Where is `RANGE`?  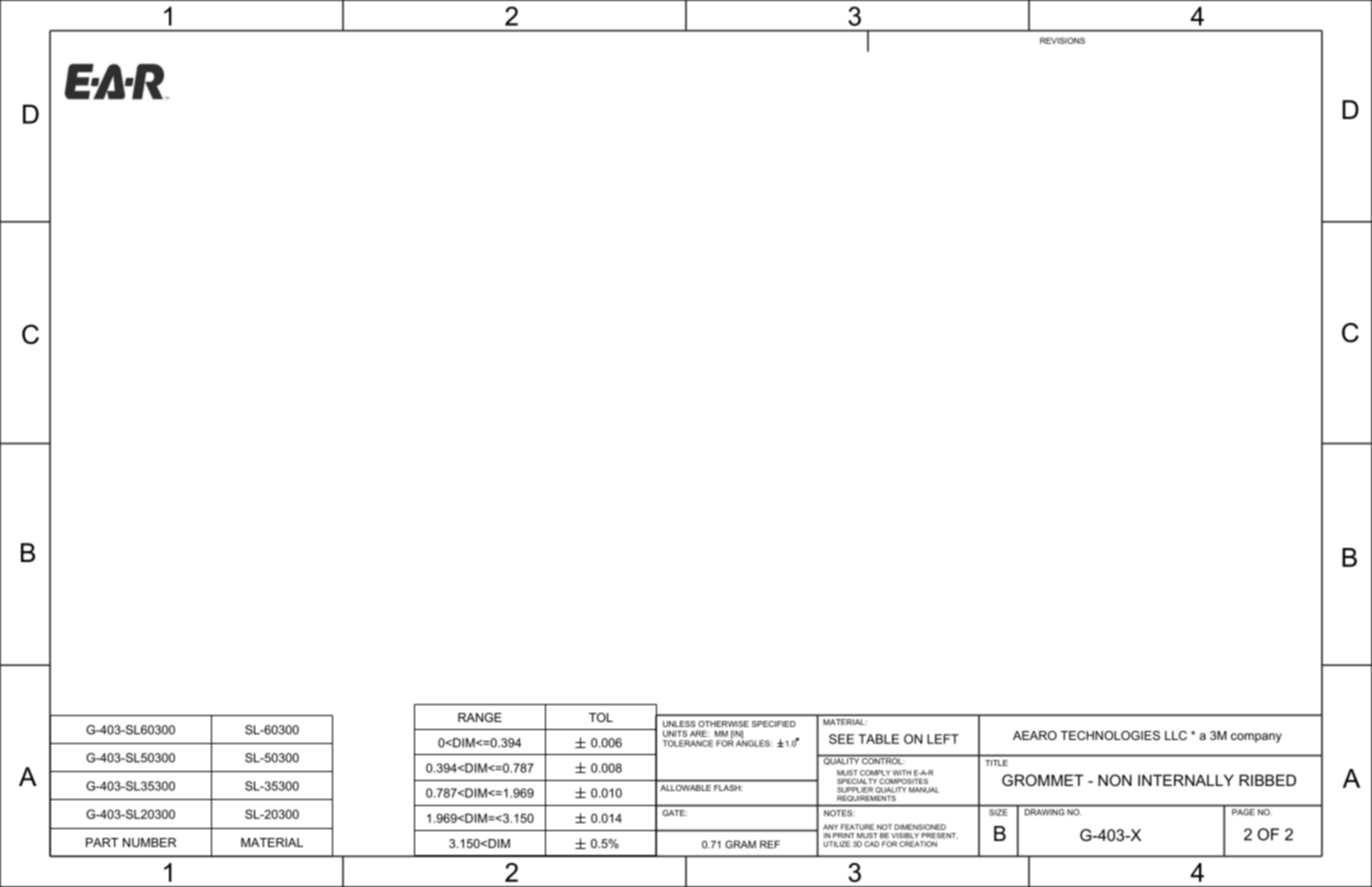 RANGE is located at coordinates (480, 717).
